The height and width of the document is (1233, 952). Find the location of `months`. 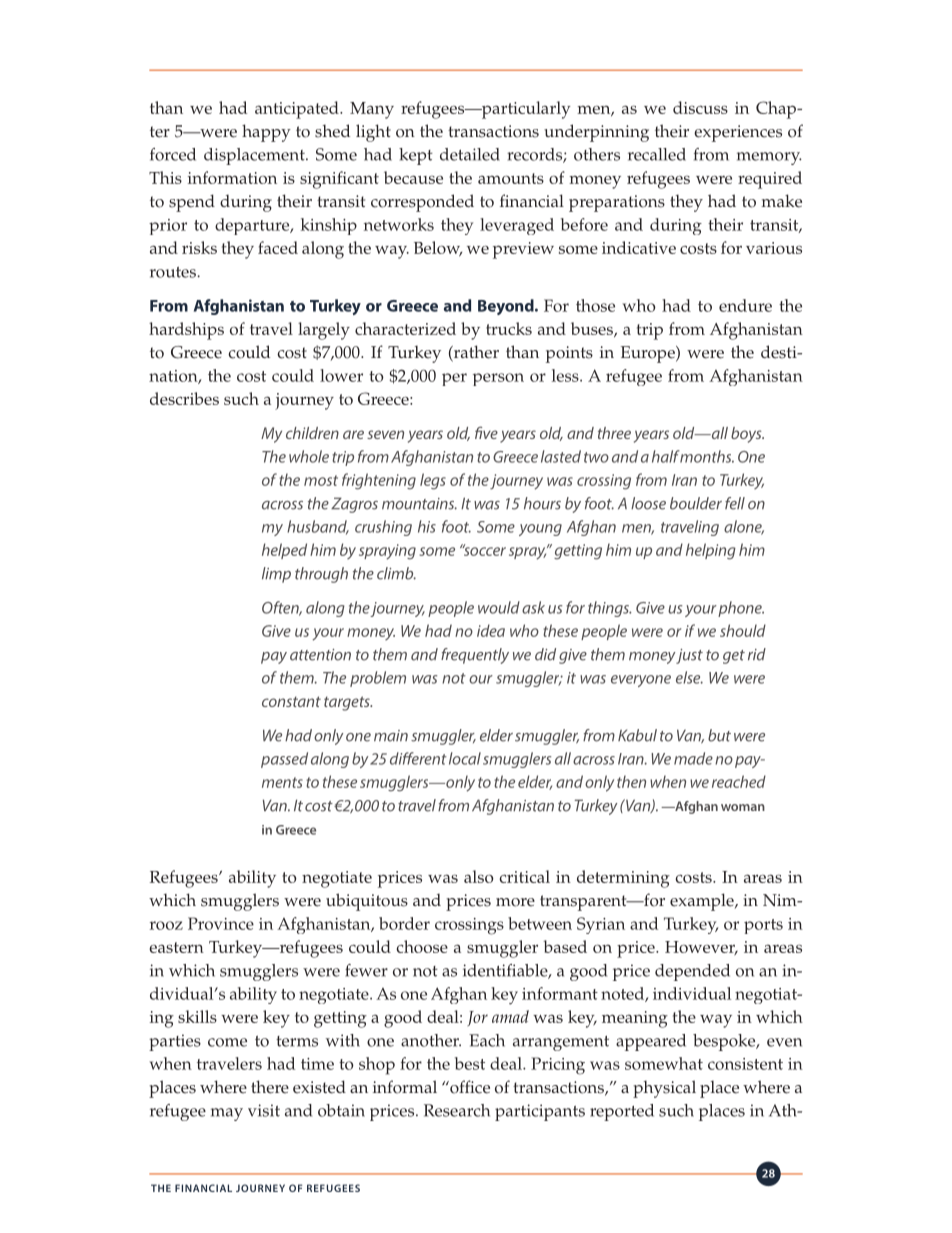

months is located at coordinates (706, 456).
